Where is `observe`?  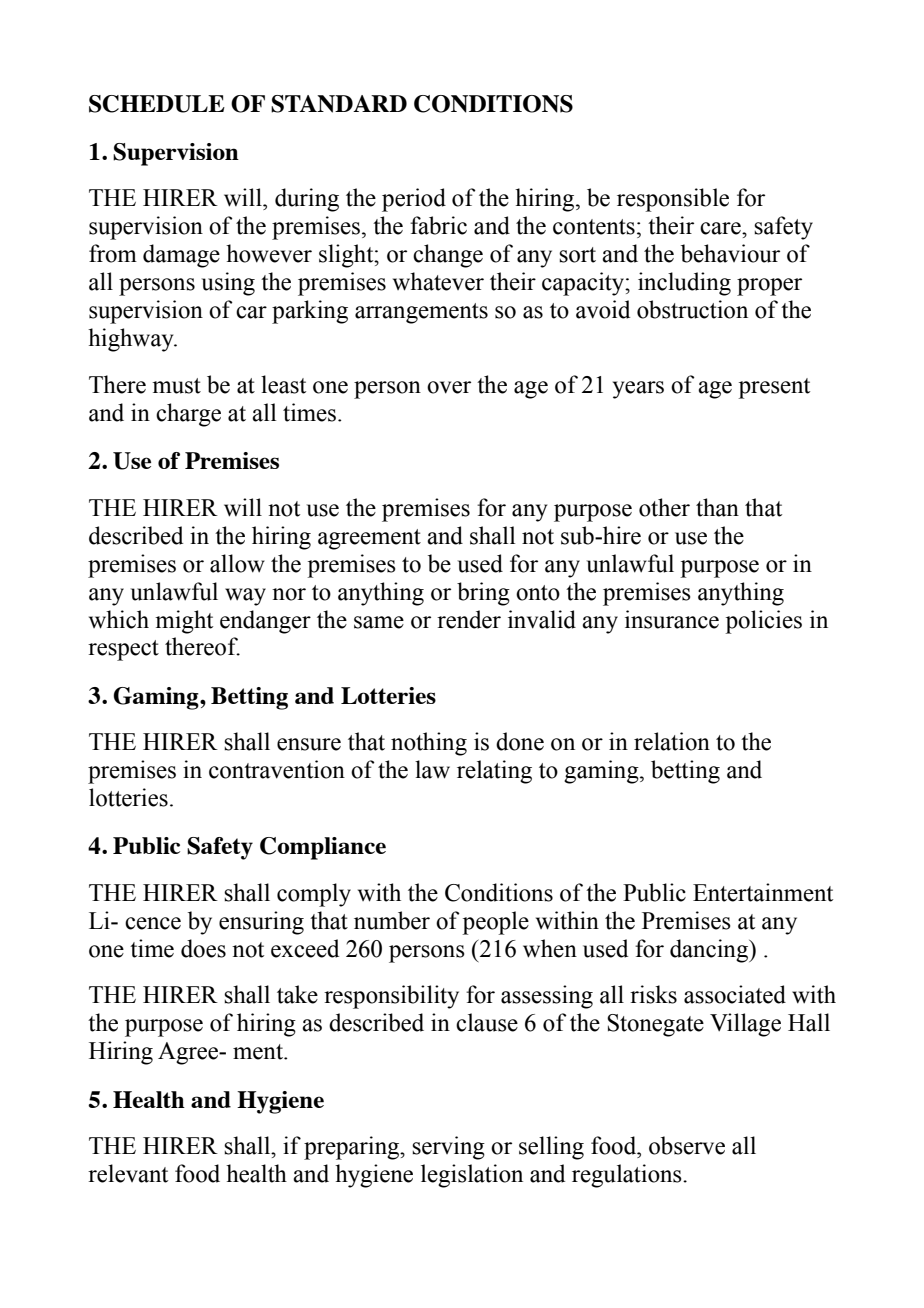
observe is located at coordinates (687, 1145).
